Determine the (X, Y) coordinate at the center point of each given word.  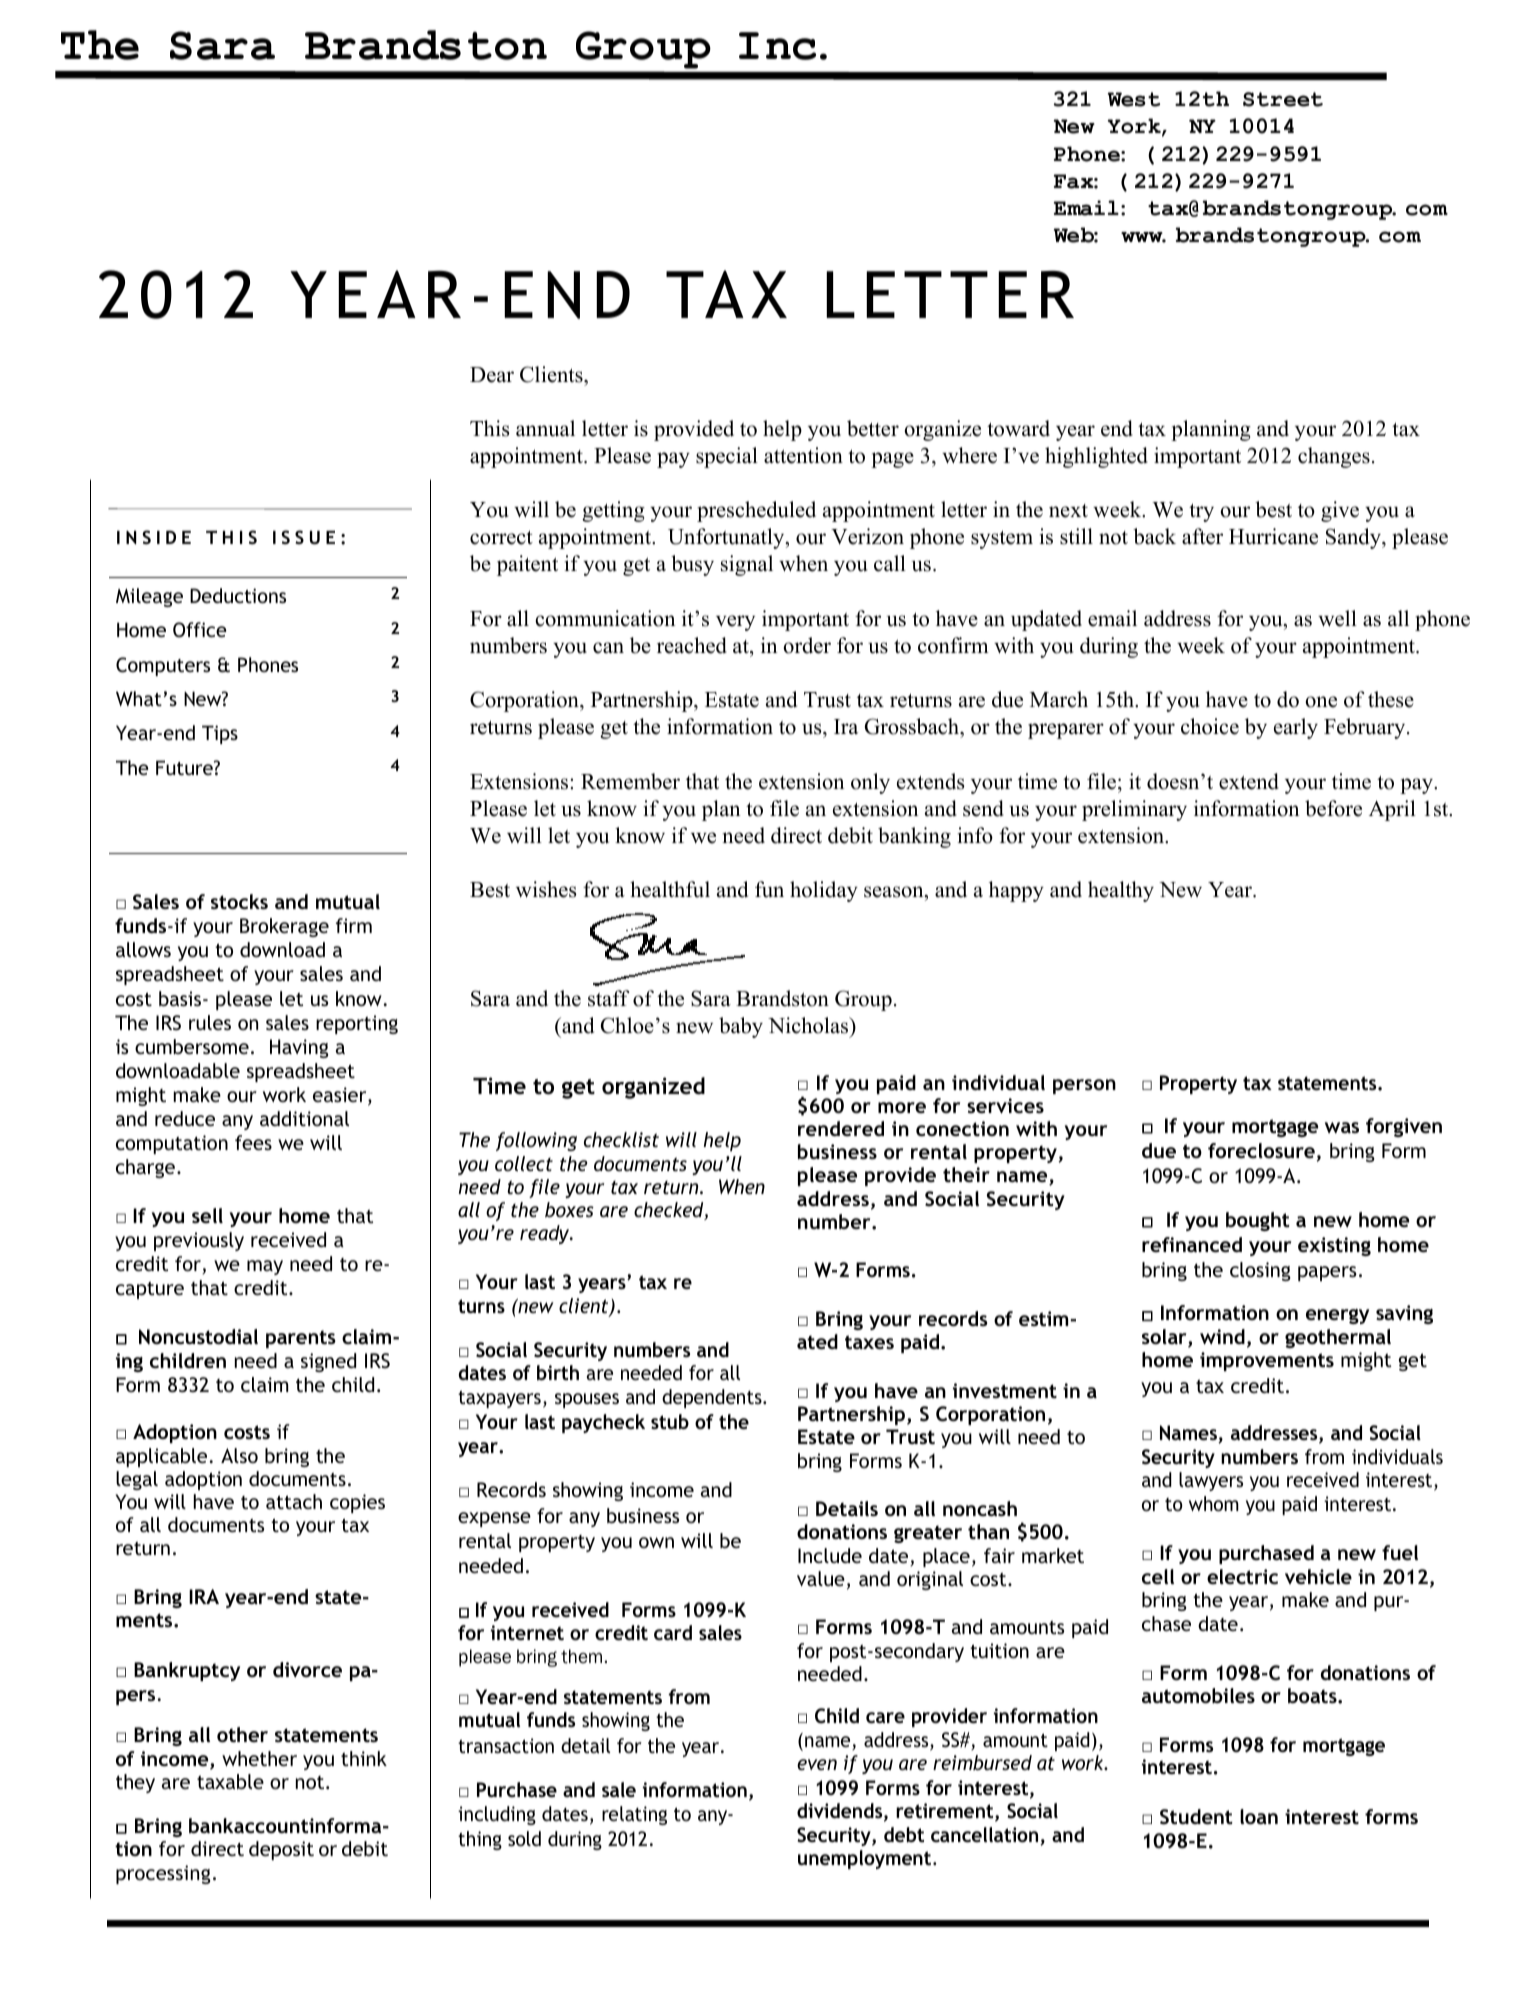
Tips (220, 734)
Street (1283, 99)
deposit (281, 1850)
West (1134, 99)
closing (1260, 1271)
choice (1210, 726)
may (265, 1267)
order (807, 645)
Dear (492, 375)
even (817, 1764)
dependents (713, 1398)
